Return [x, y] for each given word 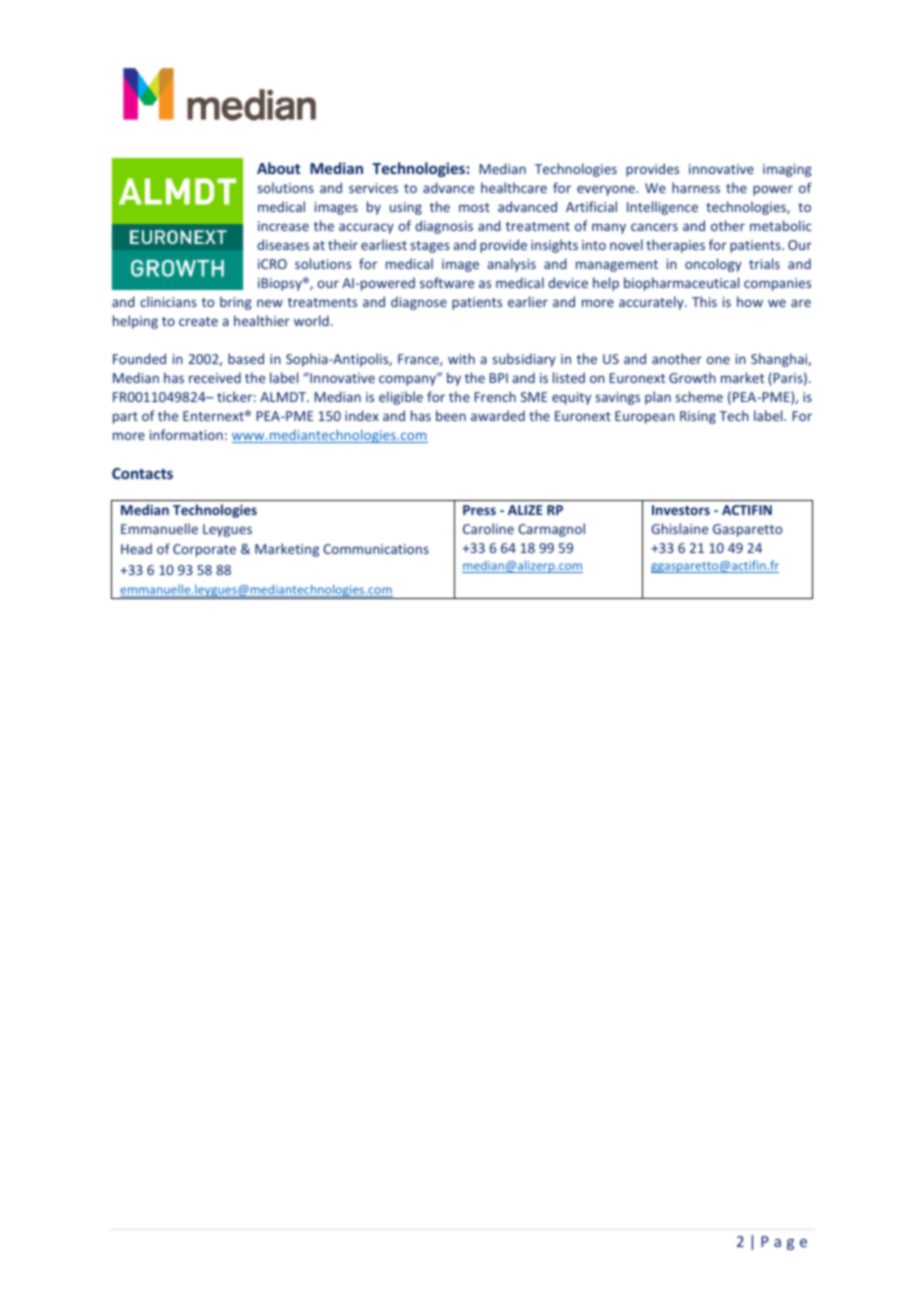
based [246, 358]
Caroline [488, 528]
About [278, 168]
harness [696, 187]
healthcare [514, 187]
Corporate [204, 550]
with [461, 358]
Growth [692, 377]
